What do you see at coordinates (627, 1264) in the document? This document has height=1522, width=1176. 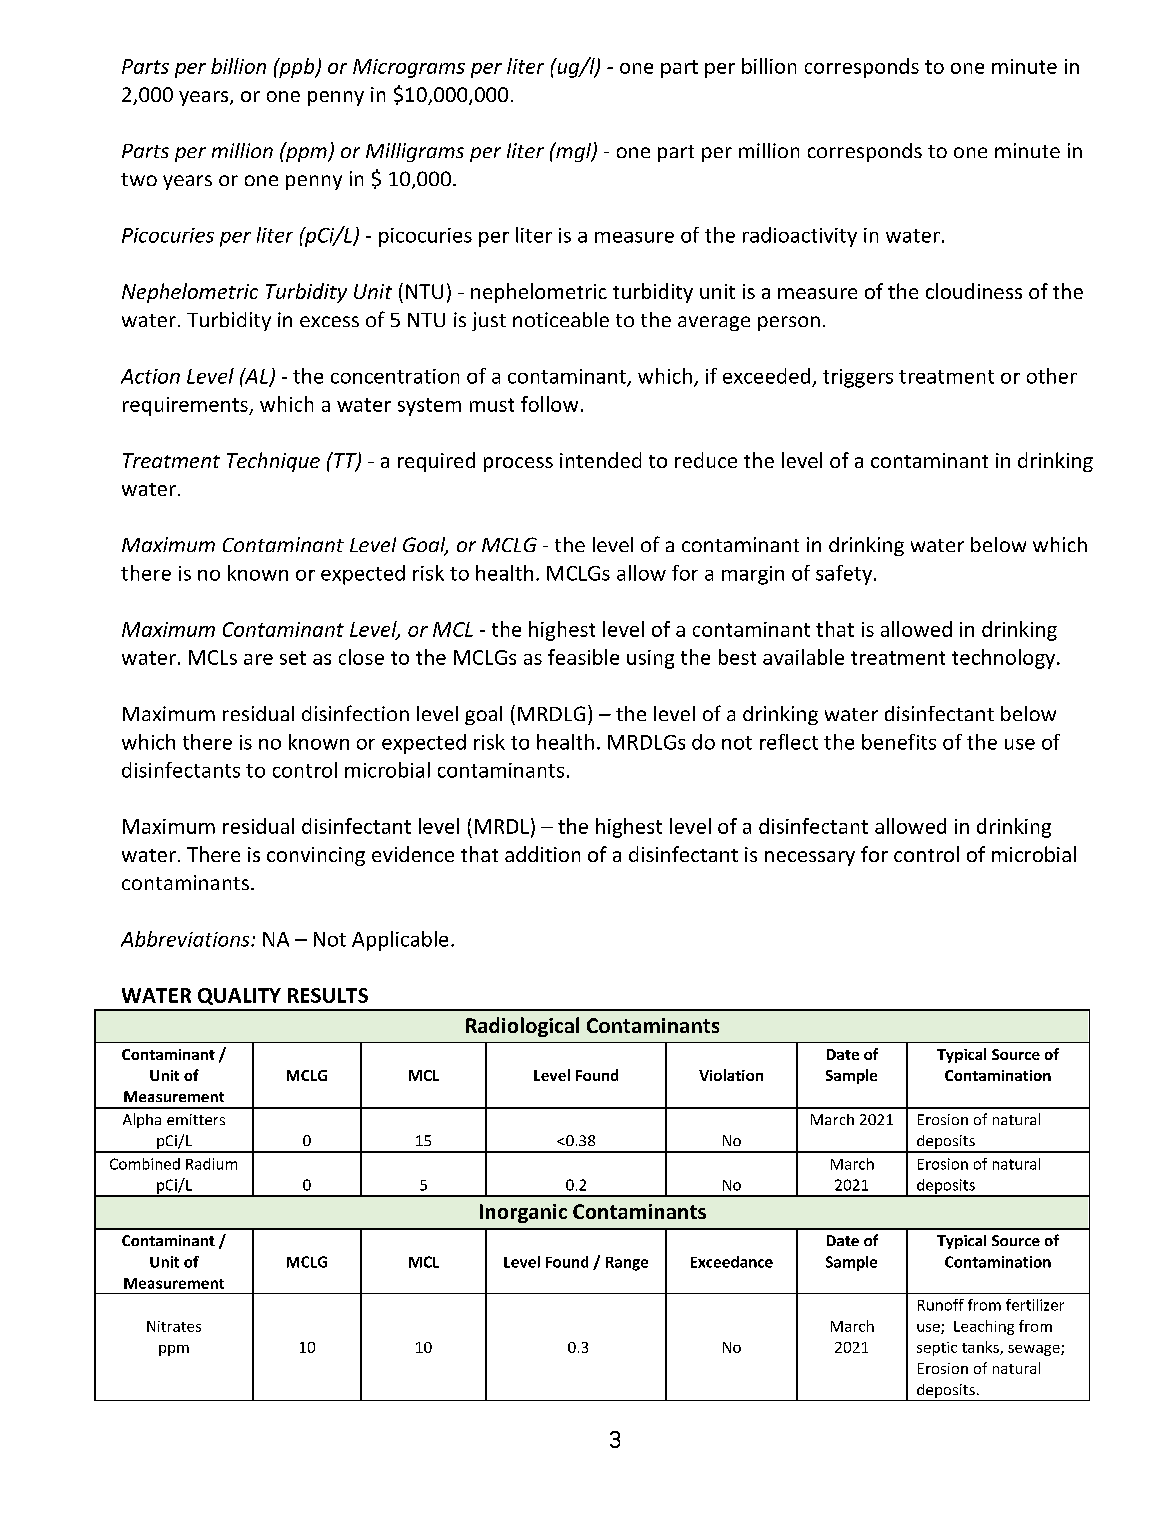 I see `Range` at bounding box center [627, 1264].
